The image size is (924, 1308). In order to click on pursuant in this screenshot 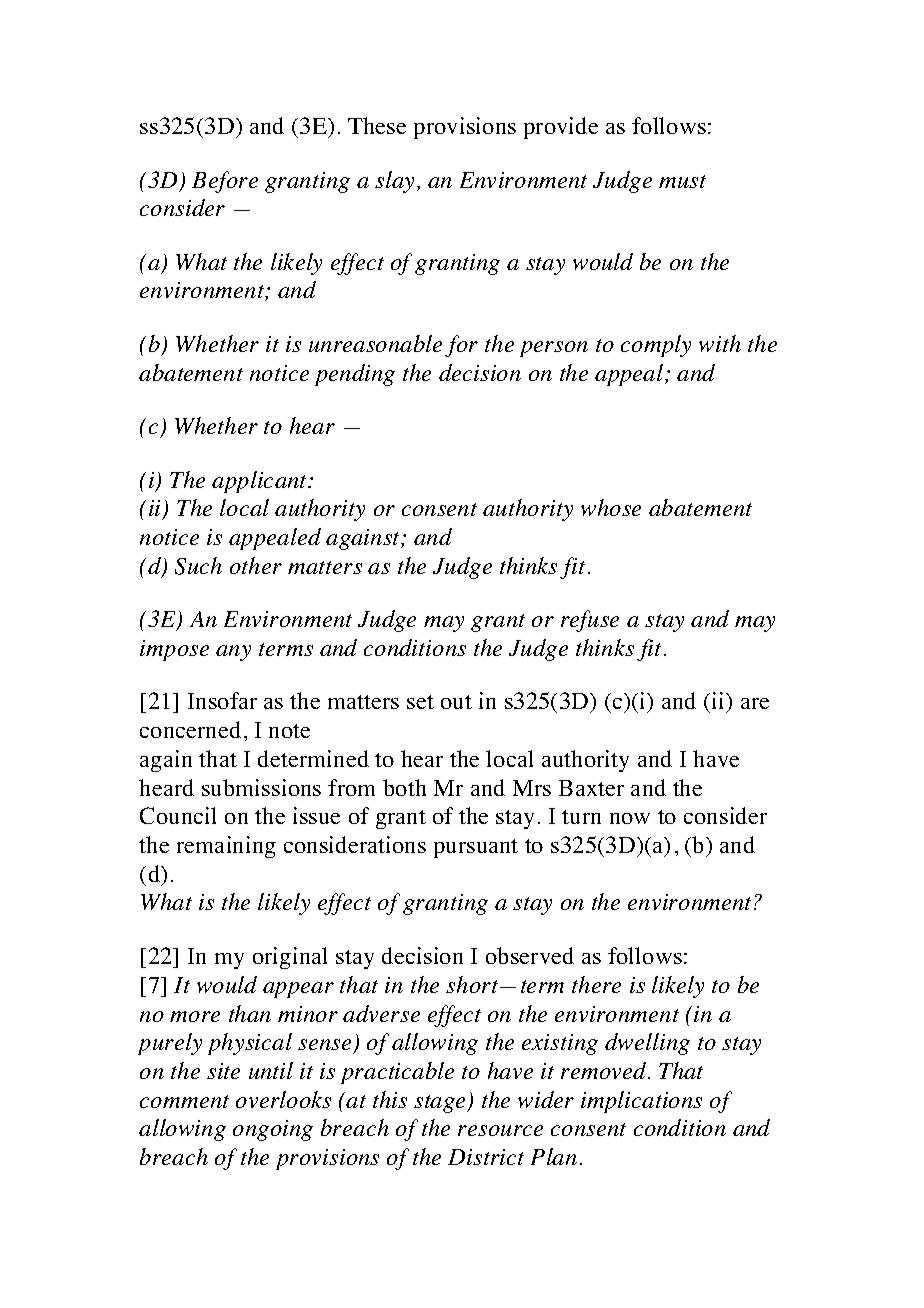, I will do `click(476, 848)`.
